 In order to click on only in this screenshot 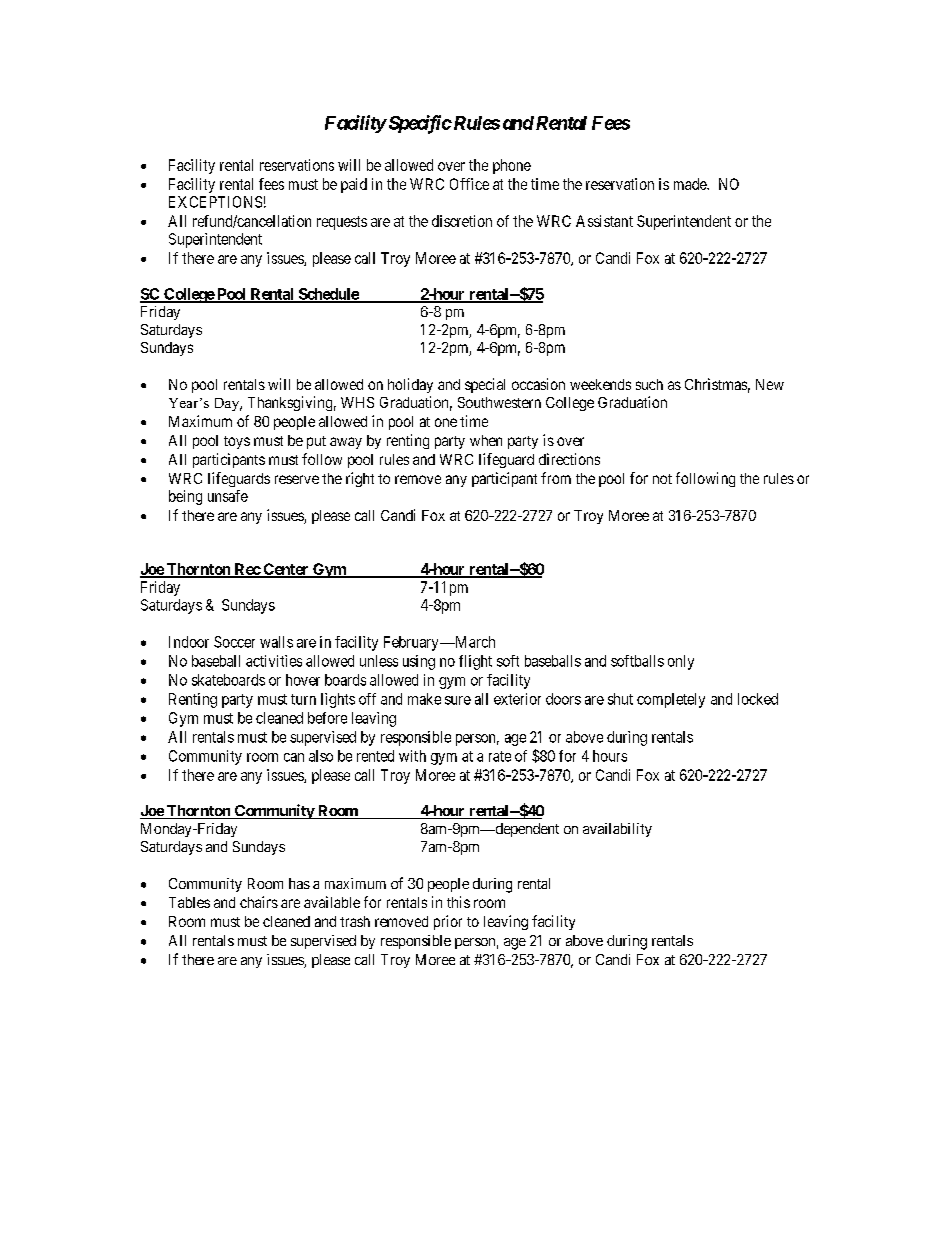, I will do `click(681, 662)`.
